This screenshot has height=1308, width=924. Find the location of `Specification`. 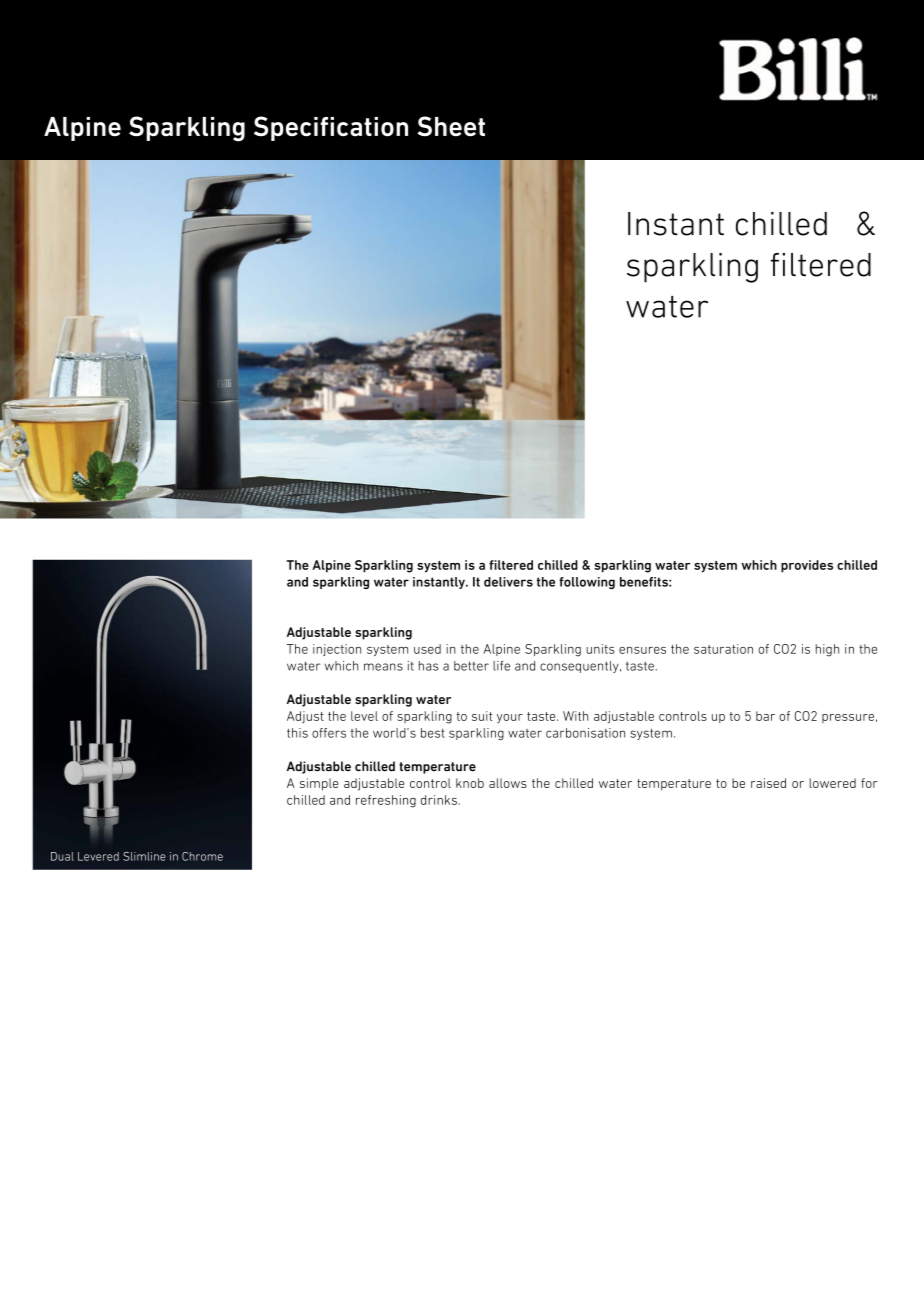

Specification is located at coordinates (331, 128).
